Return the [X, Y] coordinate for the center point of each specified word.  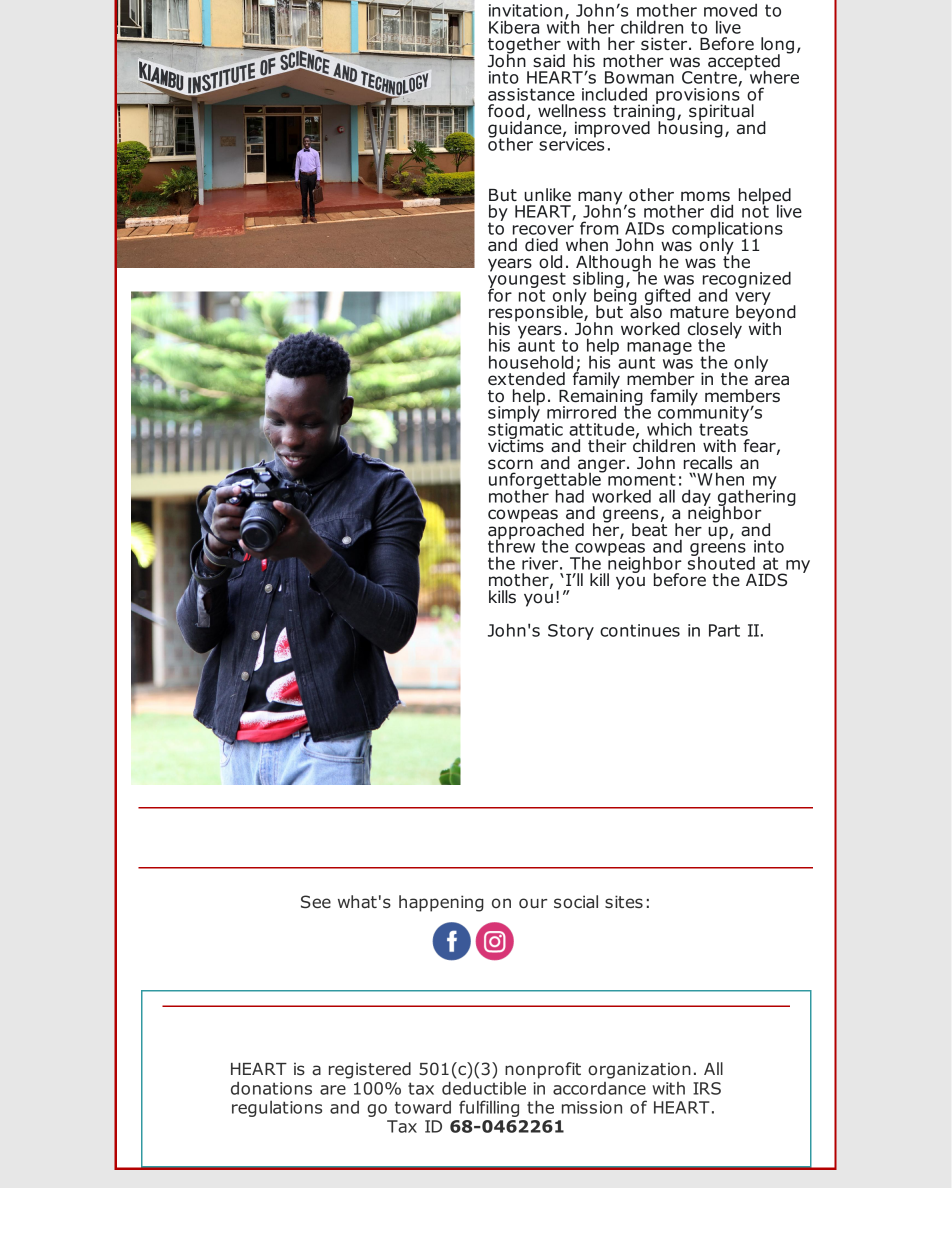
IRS [707, 1088]
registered [370, 1070]
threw [511, 545]
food [506, 111]
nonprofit [543, 1070]
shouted [721, 562]
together [524, 46]
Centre [710, 78]
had [570, 496]
